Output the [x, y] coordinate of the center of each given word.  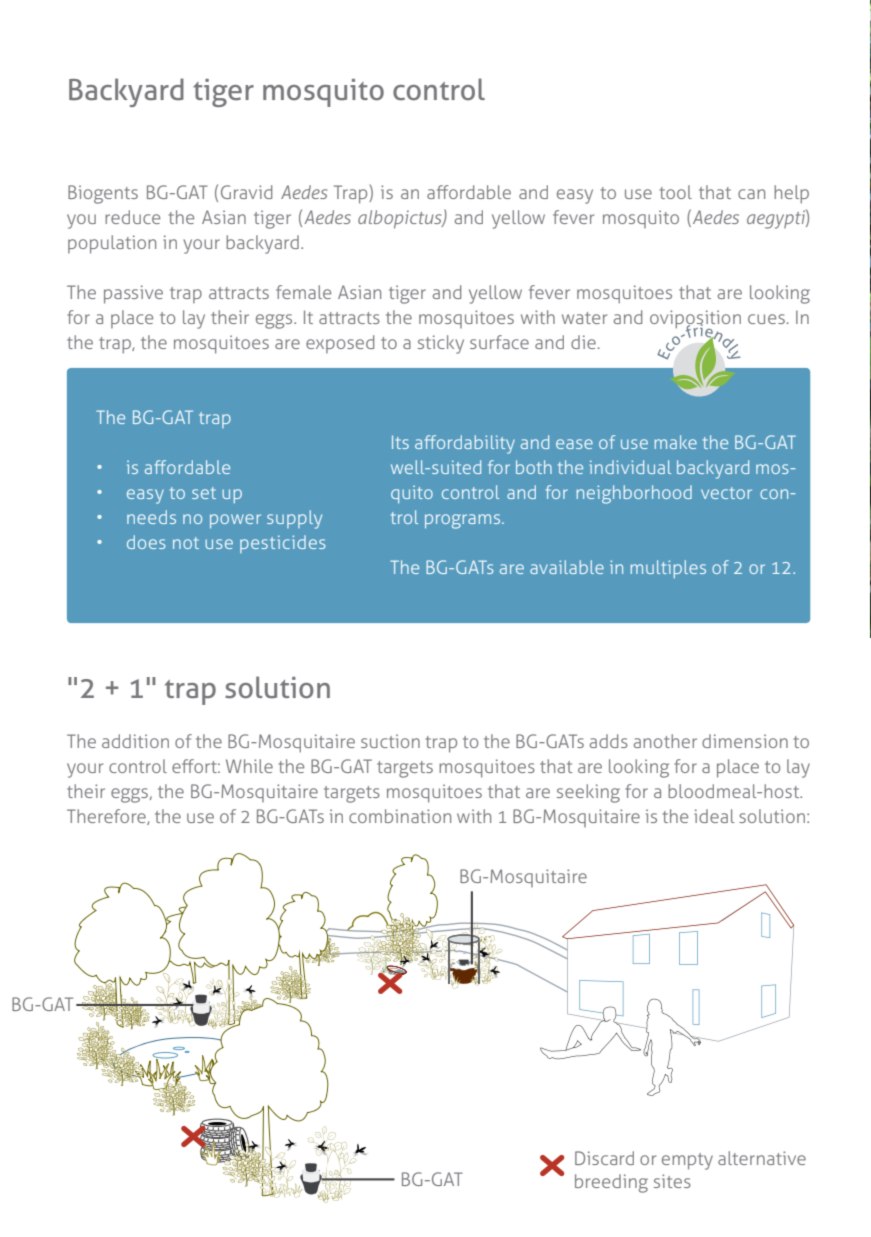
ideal [714, 816]
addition [135, 741]
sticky [441, 344]
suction [390, 741]
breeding [611, 1183]
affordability [465, 444]
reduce [132, 217]
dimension [745, 741]
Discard [604, 1158]
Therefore [107, 817]
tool [676, 192]
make [676, 442]
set [204, 493]
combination [400, 816]
